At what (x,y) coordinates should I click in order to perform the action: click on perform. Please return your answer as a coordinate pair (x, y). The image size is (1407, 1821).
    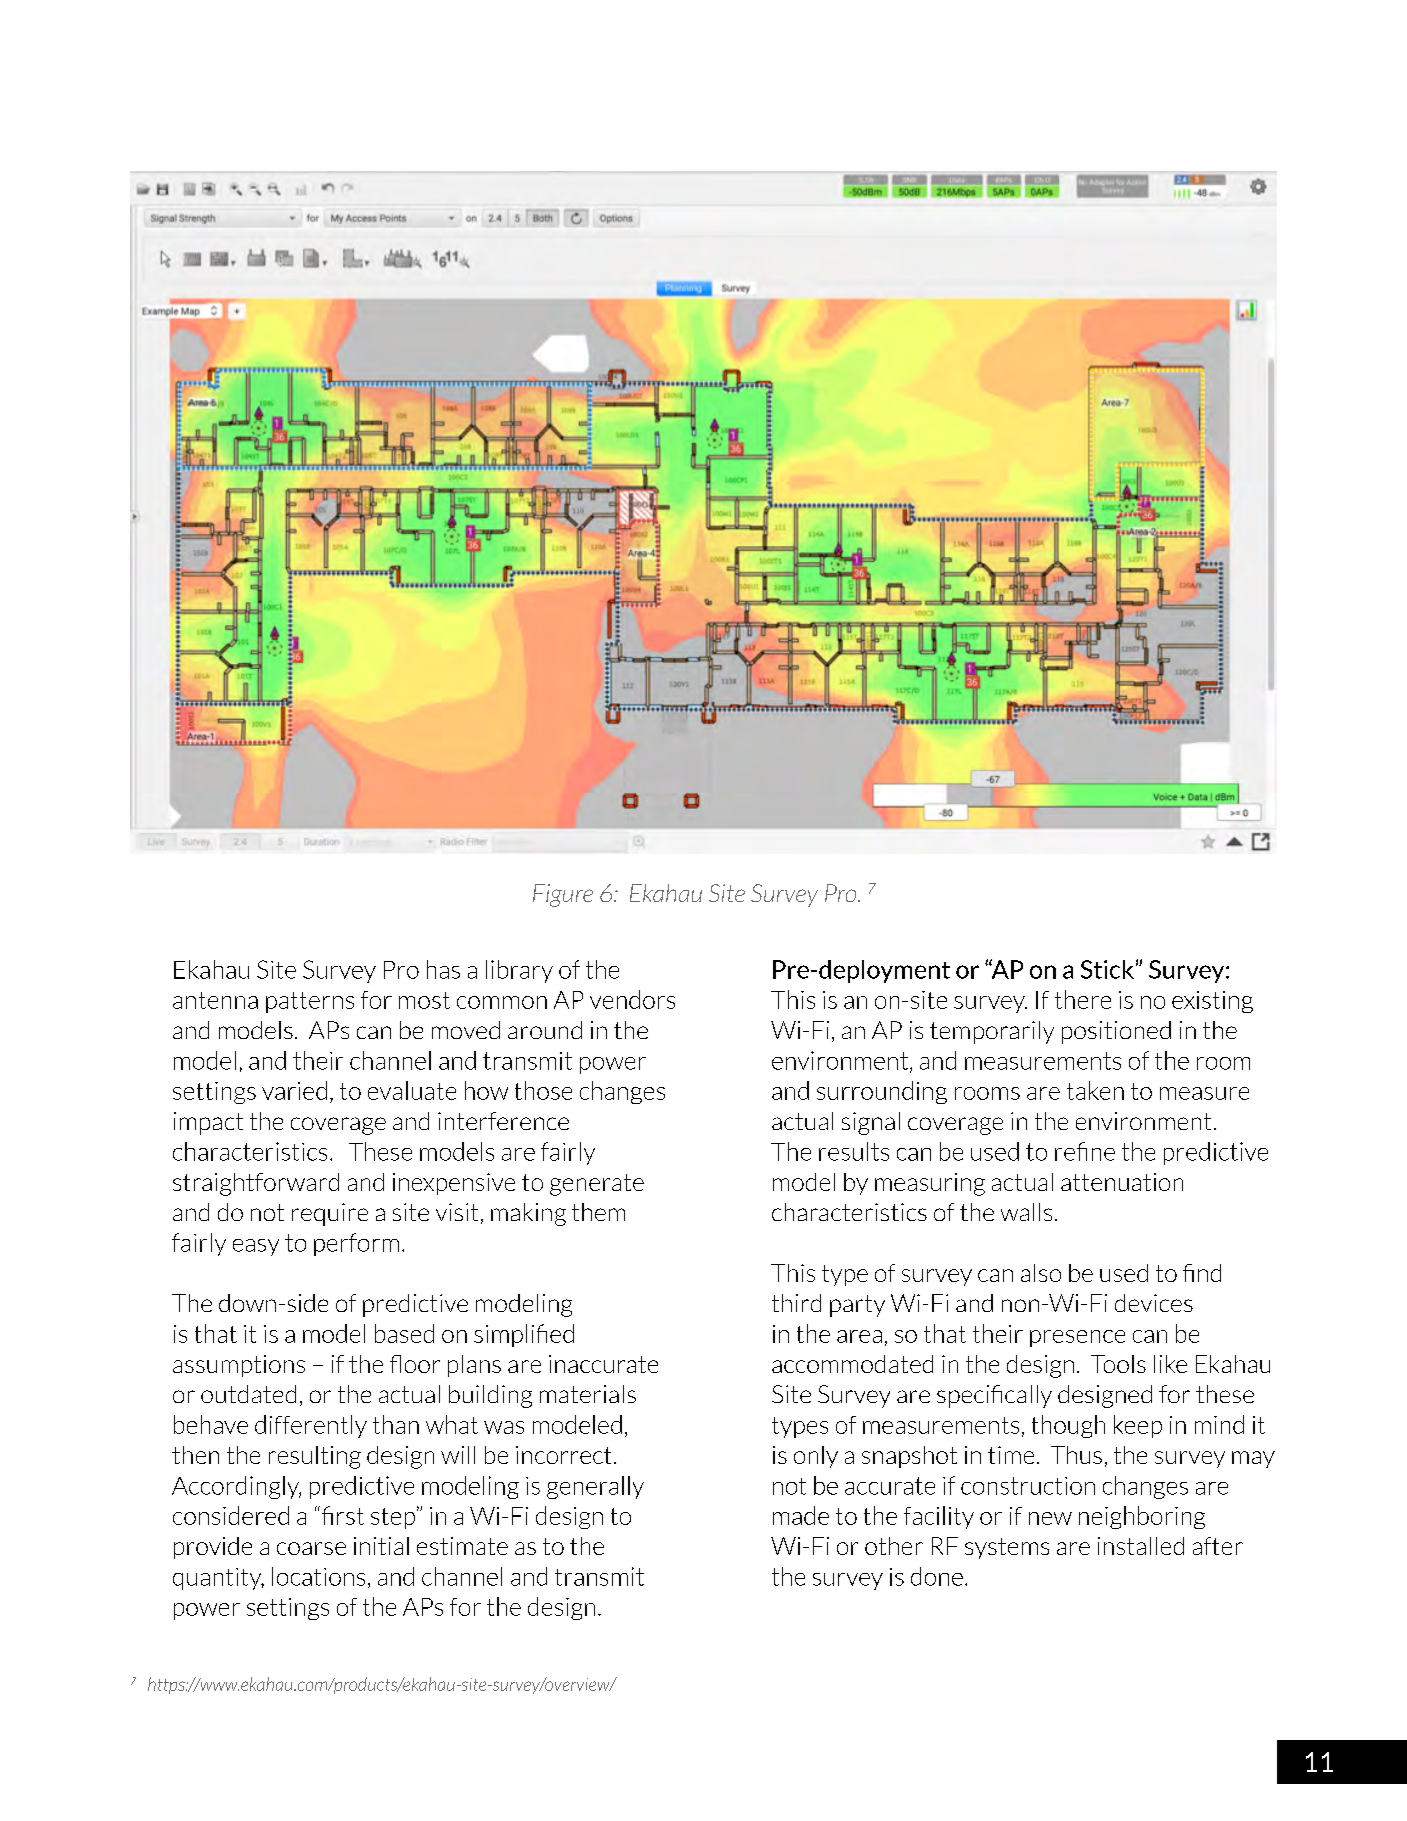
    Looking at the image, I should click on (356, 1244).
